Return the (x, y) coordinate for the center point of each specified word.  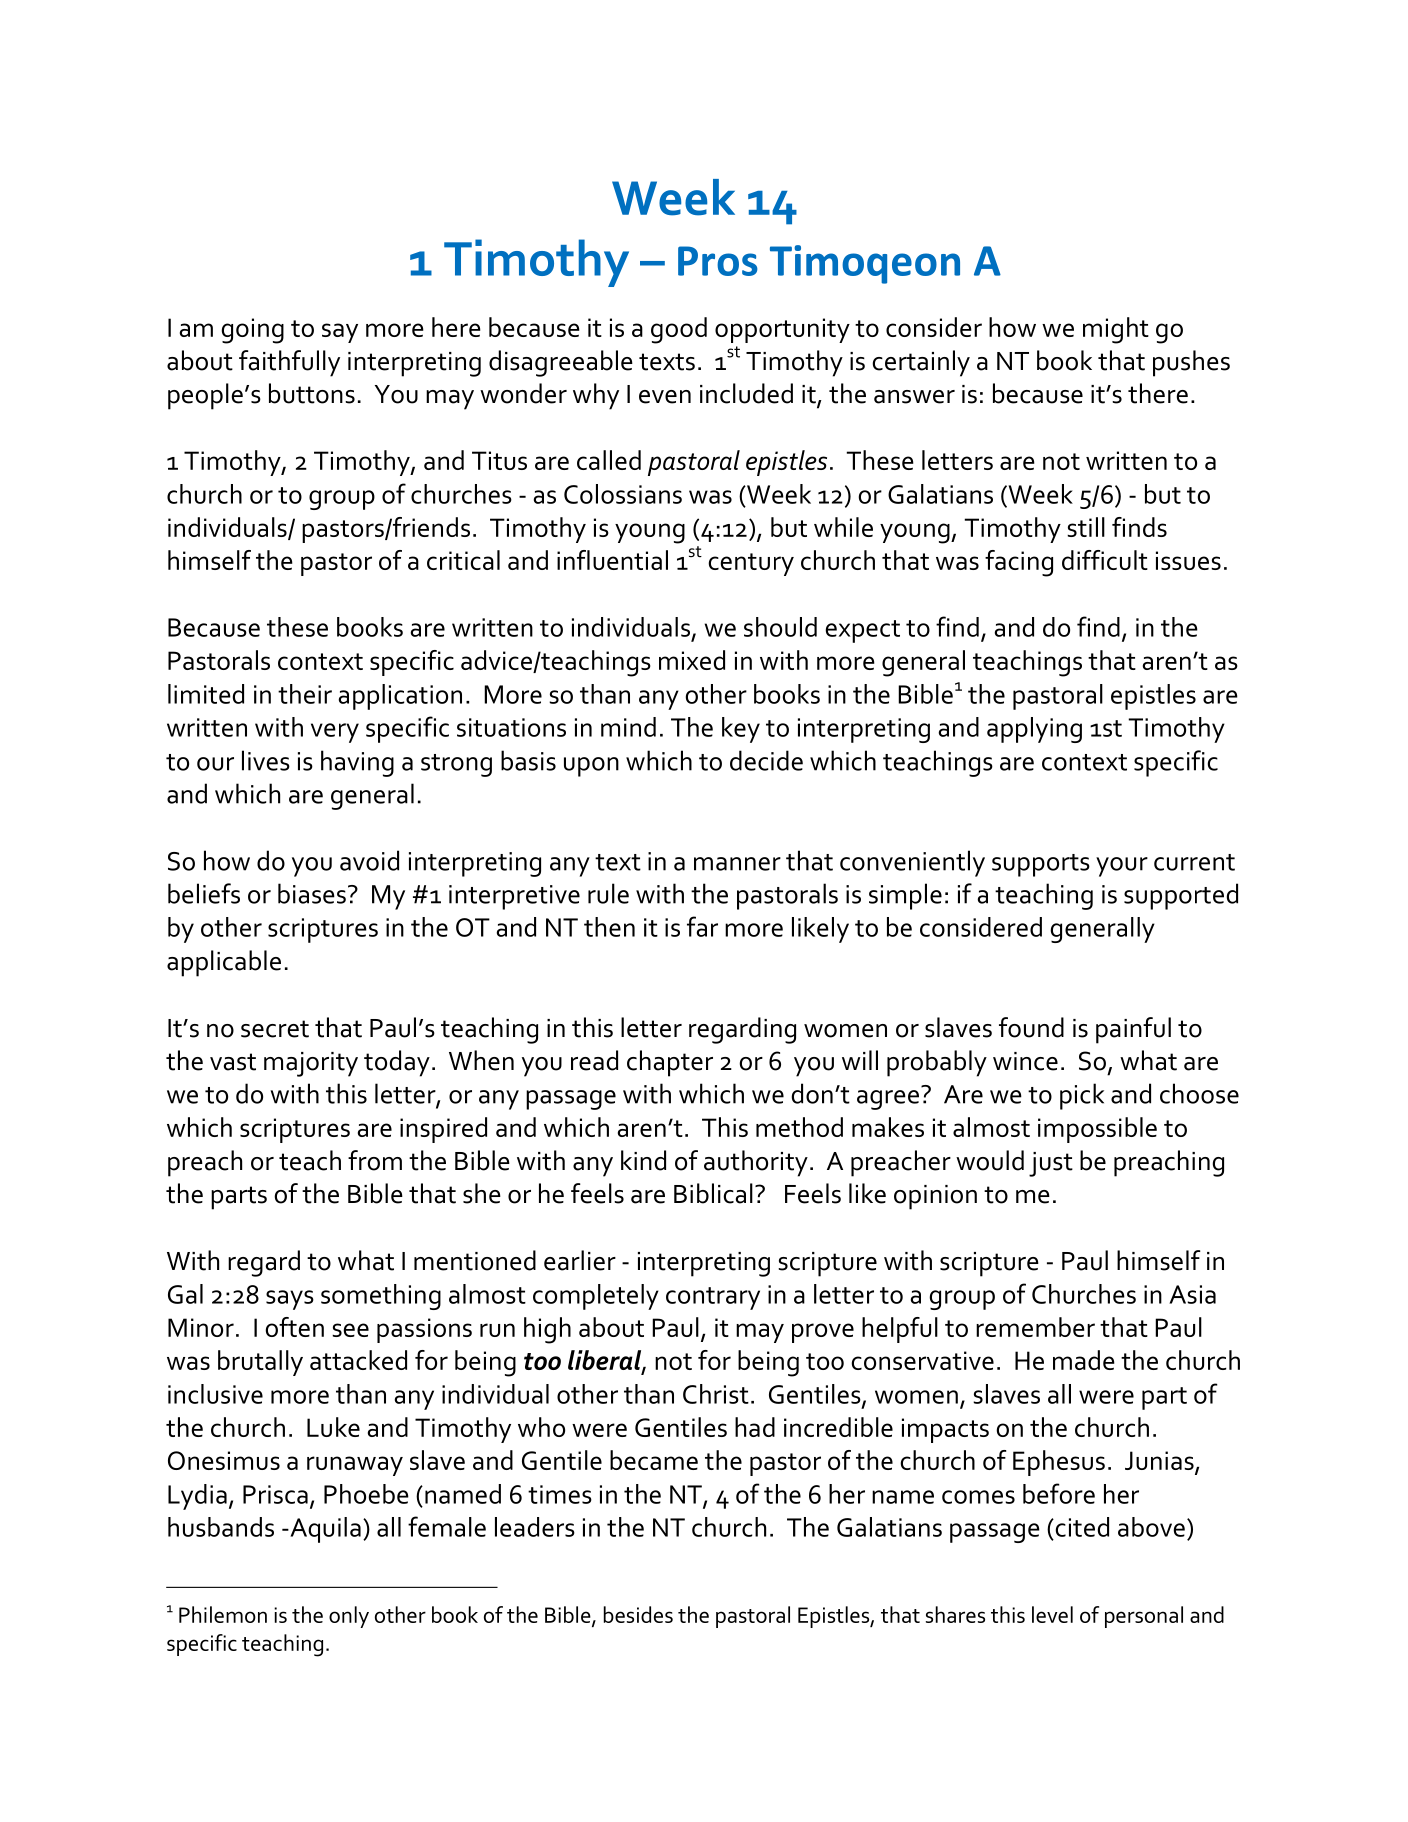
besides (638, 1614)
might (1116, 330)
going (252, 331)
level (1052, 1614)
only (349, 1617)
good (679, 330)
